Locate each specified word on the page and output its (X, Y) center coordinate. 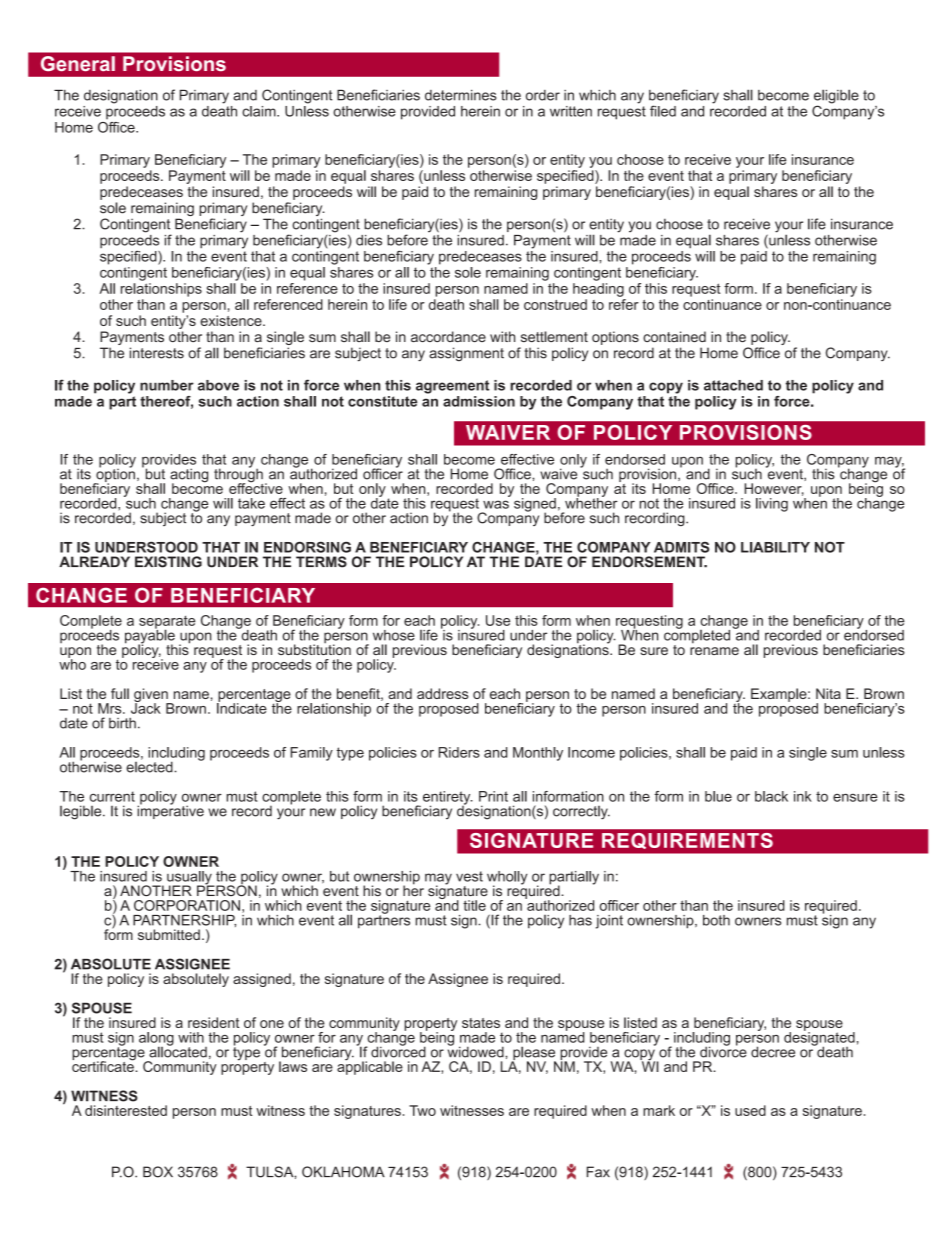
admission (479, 401)
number (167, 385)
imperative (170, 811)
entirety (448, 799)
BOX (158, 1172)
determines (461, 95)
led (667, 111)
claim (260, 111)
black (771, 796)
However (774, 489)
